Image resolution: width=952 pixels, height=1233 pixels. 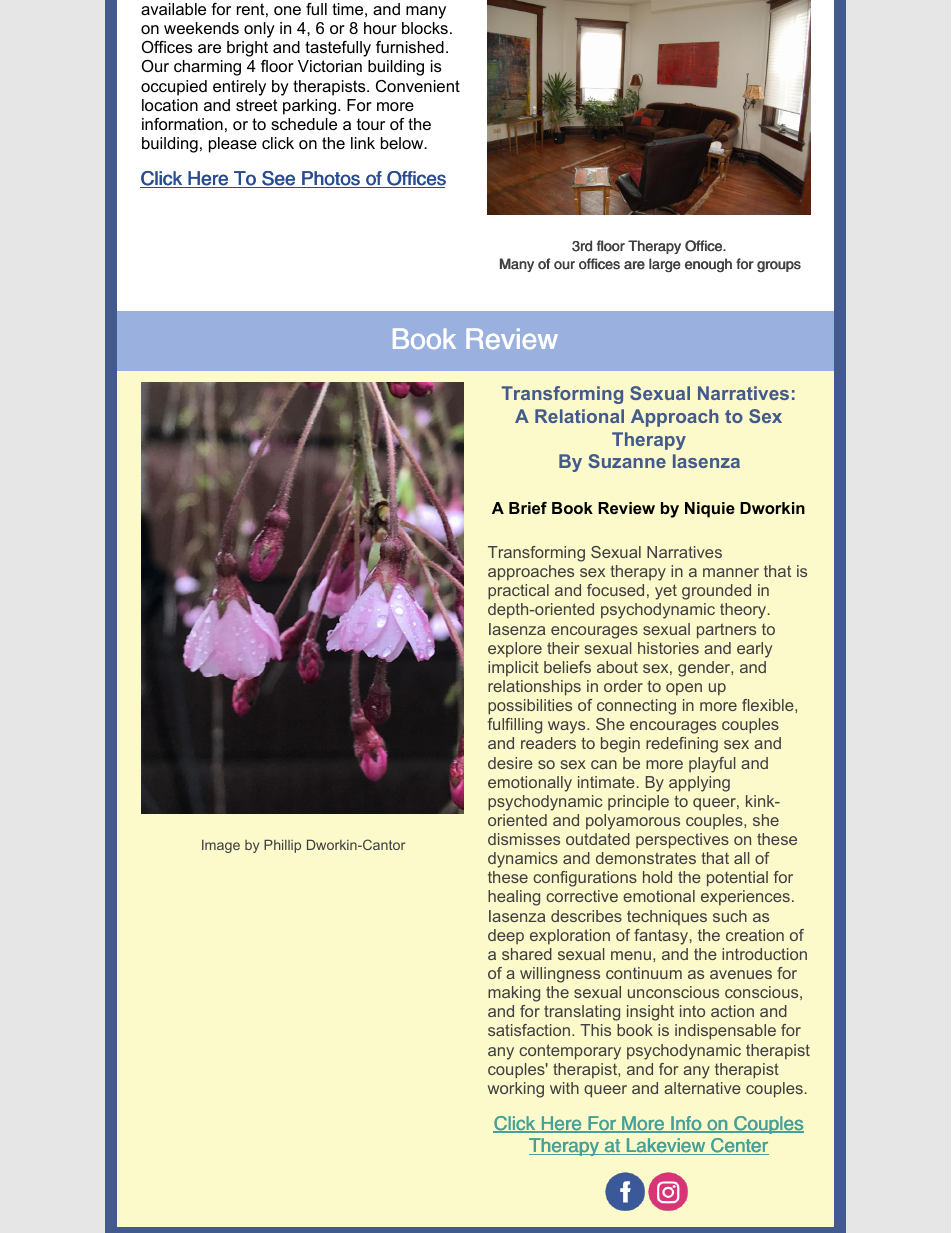 I want to click on enough, so click(x=708, y=265).
